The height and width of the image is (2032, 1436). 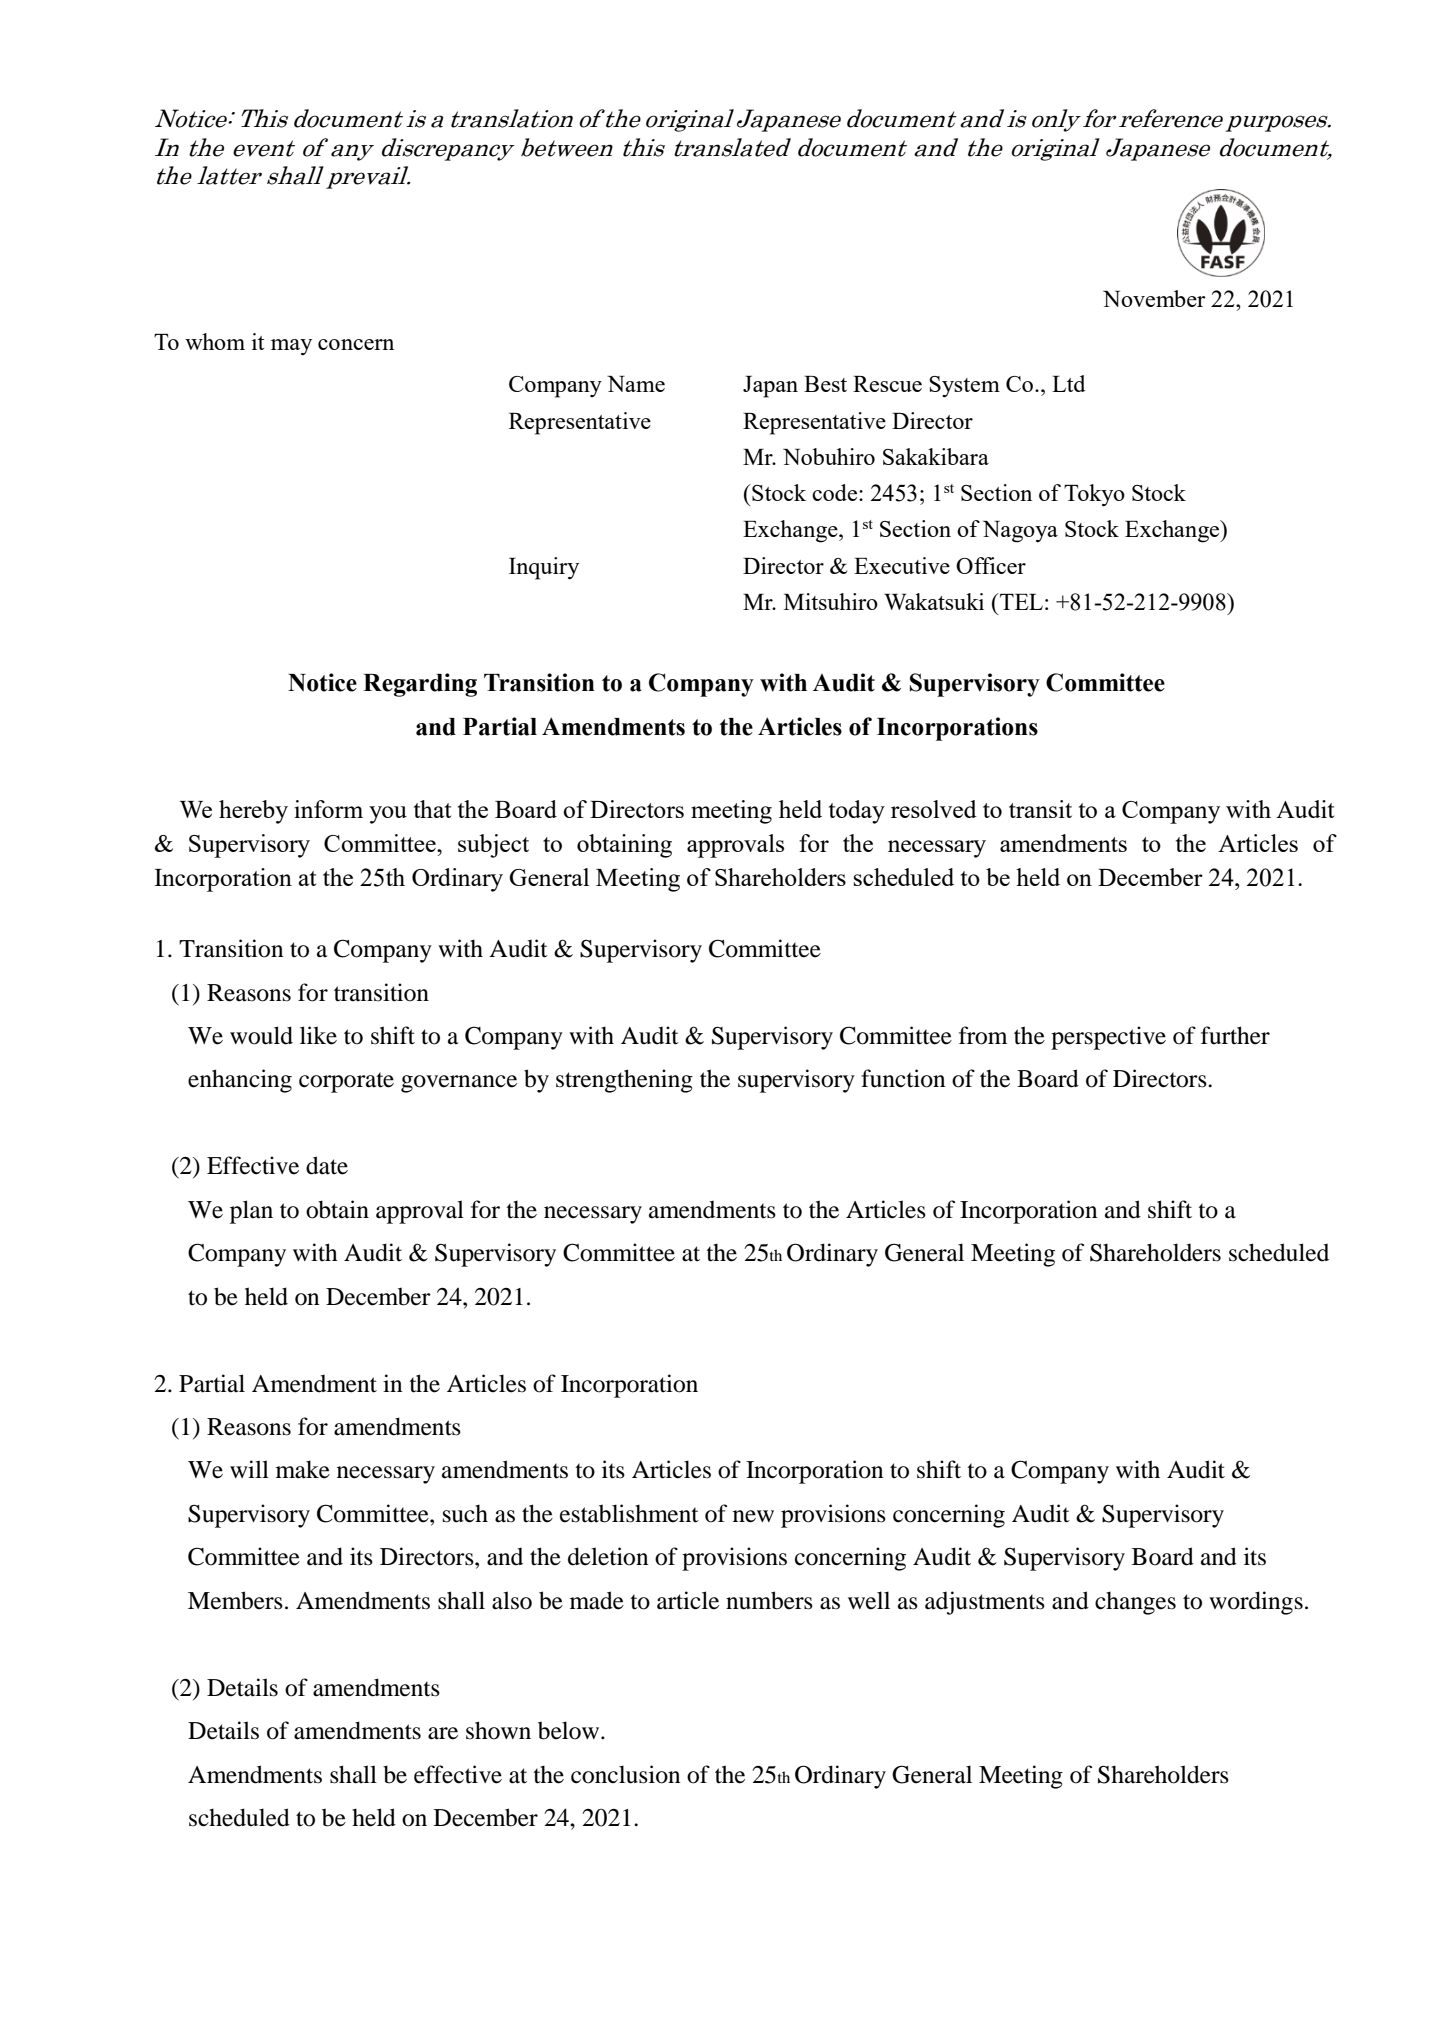 What do you see at coordinates (498, 1730) in the image?
I see `shown` at bounding box center [498, 1730].
